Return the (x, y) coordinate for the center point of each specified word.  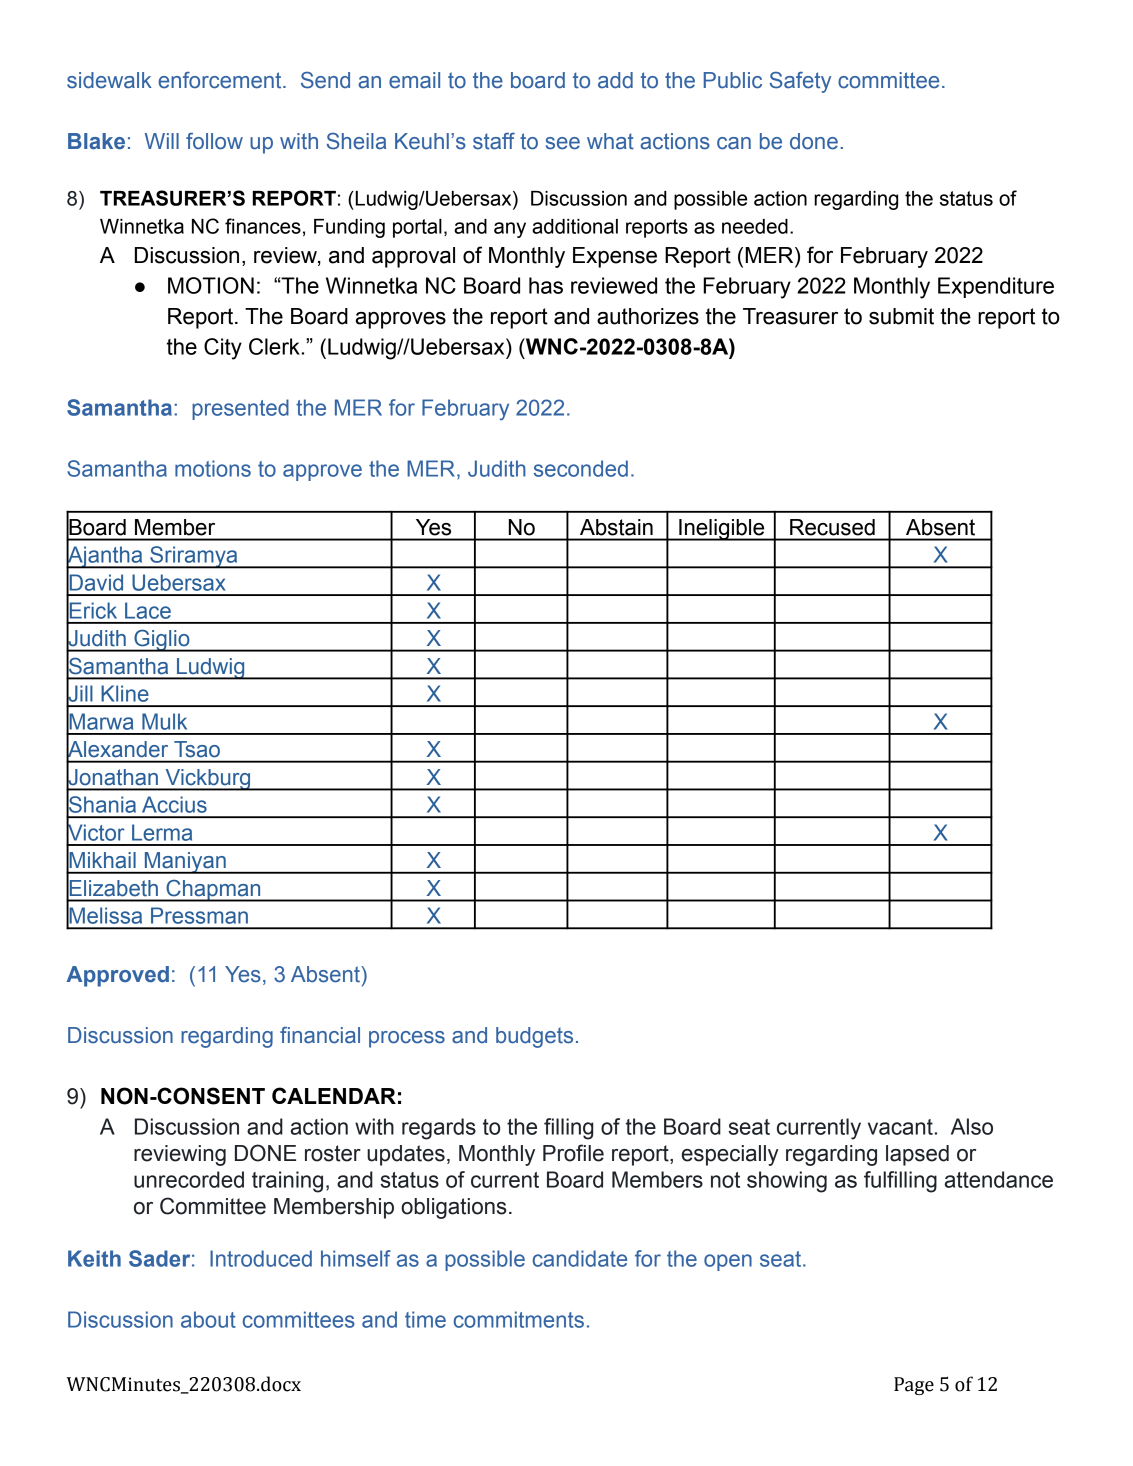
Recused (832, 527)
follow (214, 141)
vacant (900, 1127)
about (208, 1319)
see (563, 143)
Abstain (616, 527)
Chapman (213, 890)
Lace (148, 610)
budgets (534, 1037)
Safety (800, 82)
